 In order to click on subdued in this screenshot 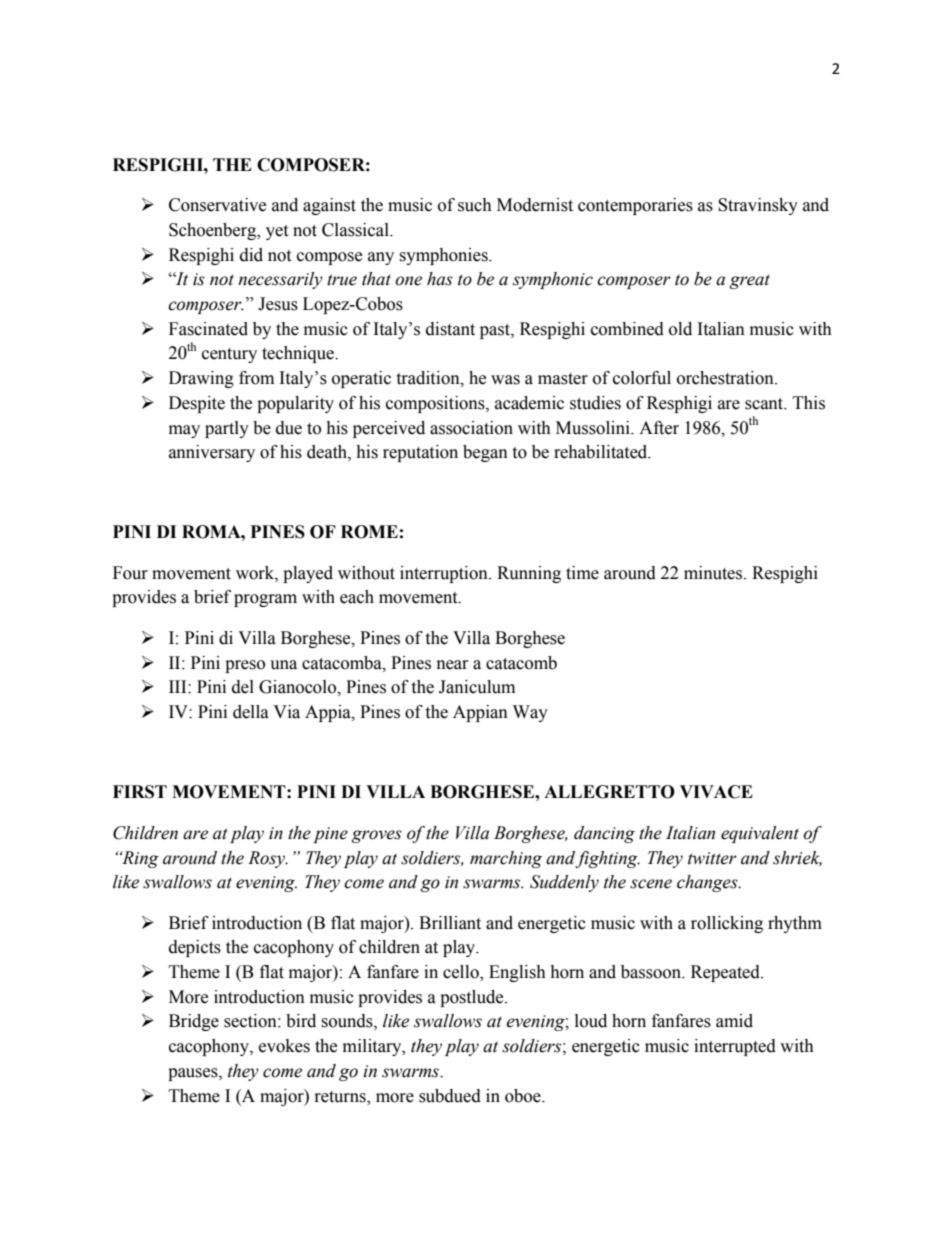, I will do `click(450, 1096)`.
